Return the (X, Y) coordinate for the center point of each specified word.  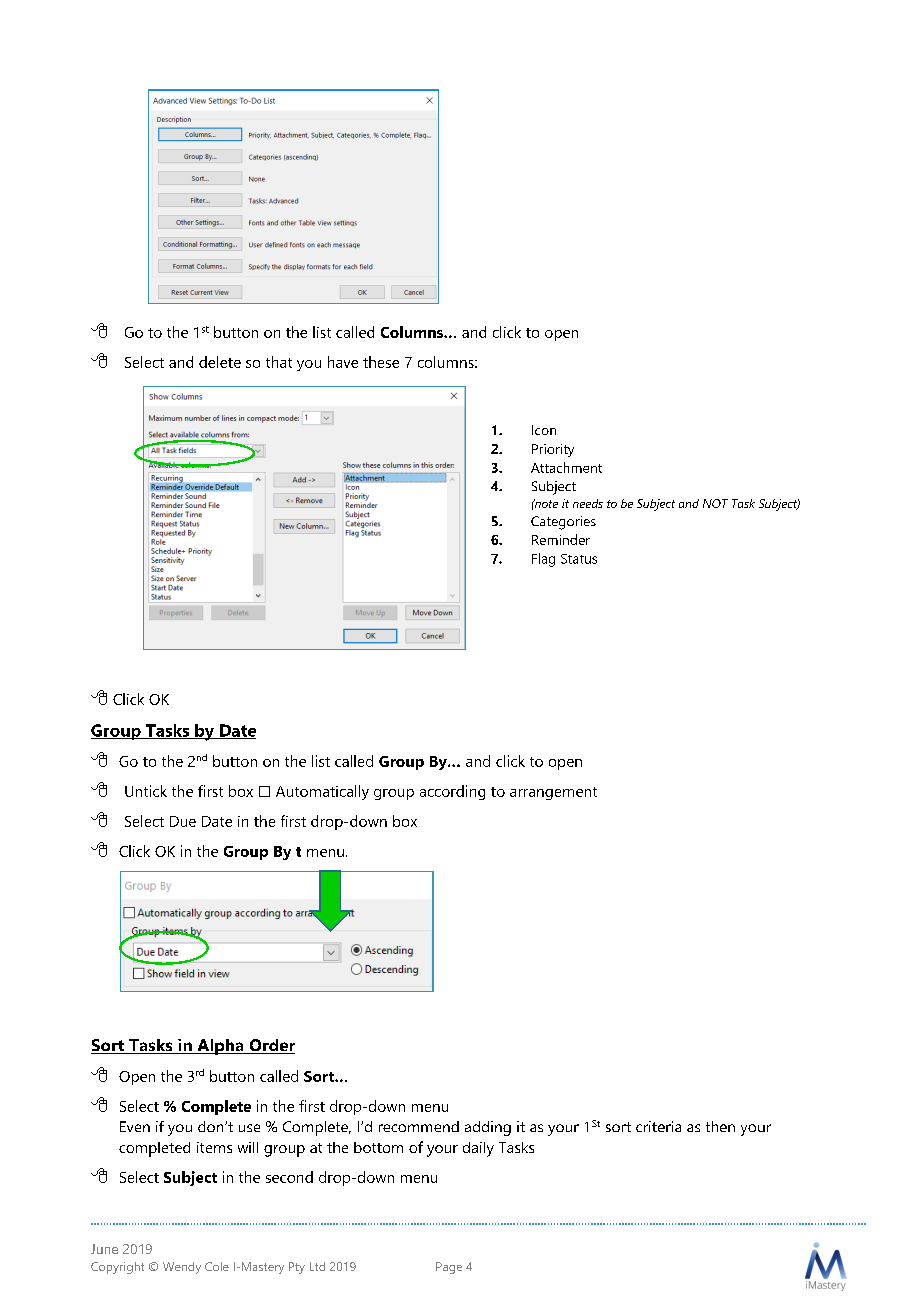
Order (271, 1046)
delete (220, 362)
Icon (544, 430)
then (720, 1126)
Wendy (182, 1268)
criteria (658, 1126)
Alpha (220, 1047)
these (381, 362)
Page (449, 1268)
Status (579, 559)
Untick (146, 791)
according (452, 792)
